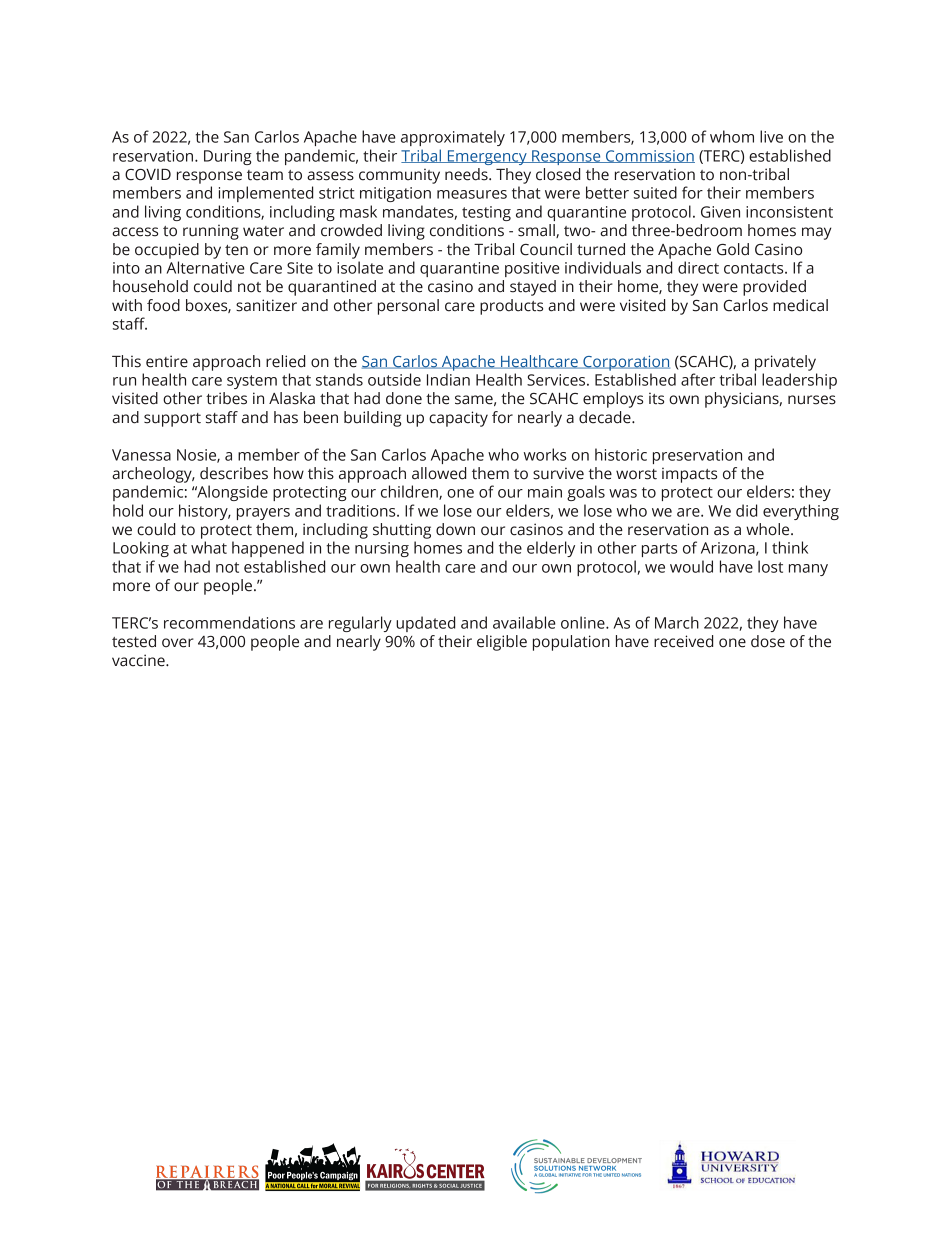  Describe the element at coordinates (746, 510) in the page. I see `did` at that location.
